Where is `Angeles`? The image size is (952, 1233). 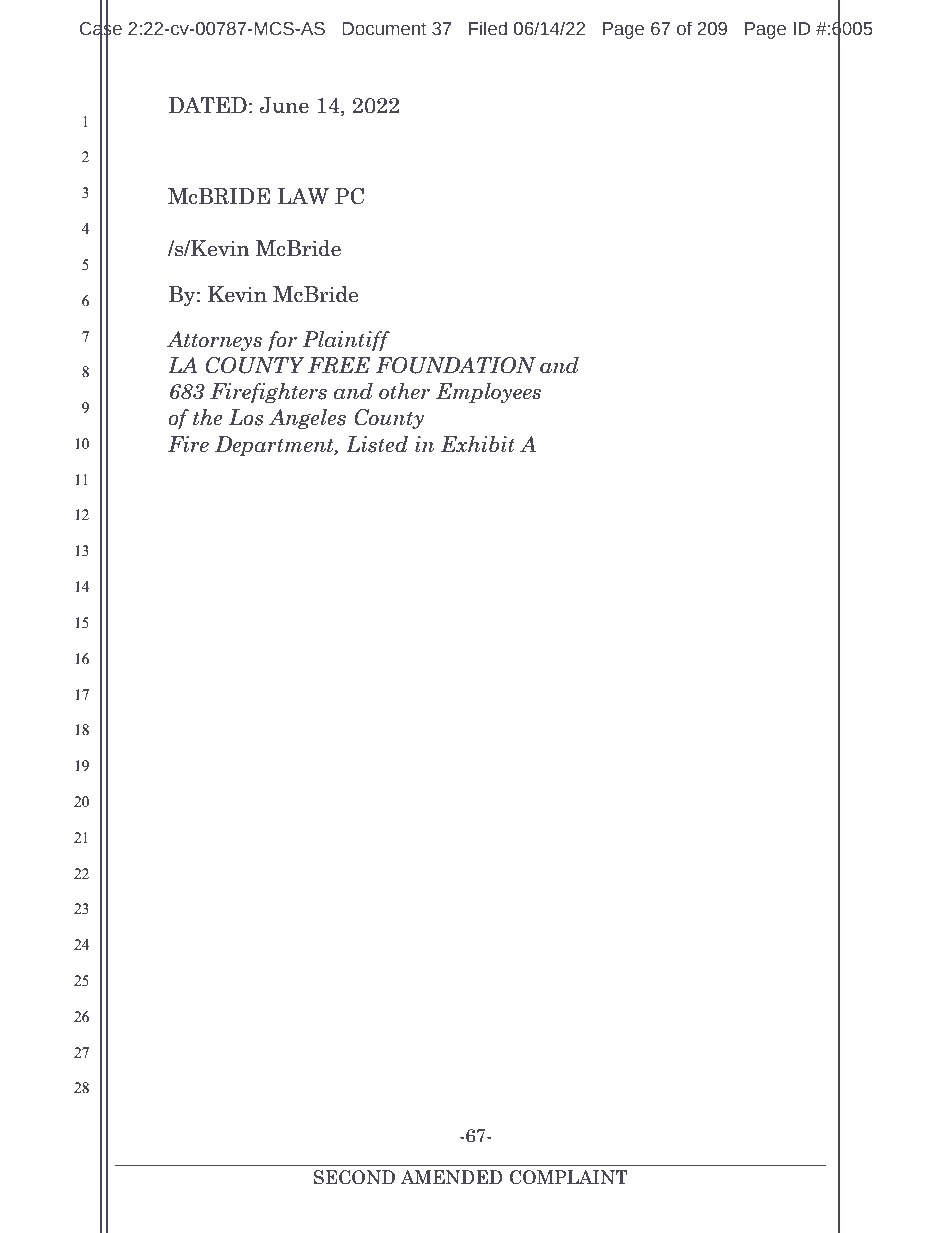
Angeles is located at coordinates (307, 419).
